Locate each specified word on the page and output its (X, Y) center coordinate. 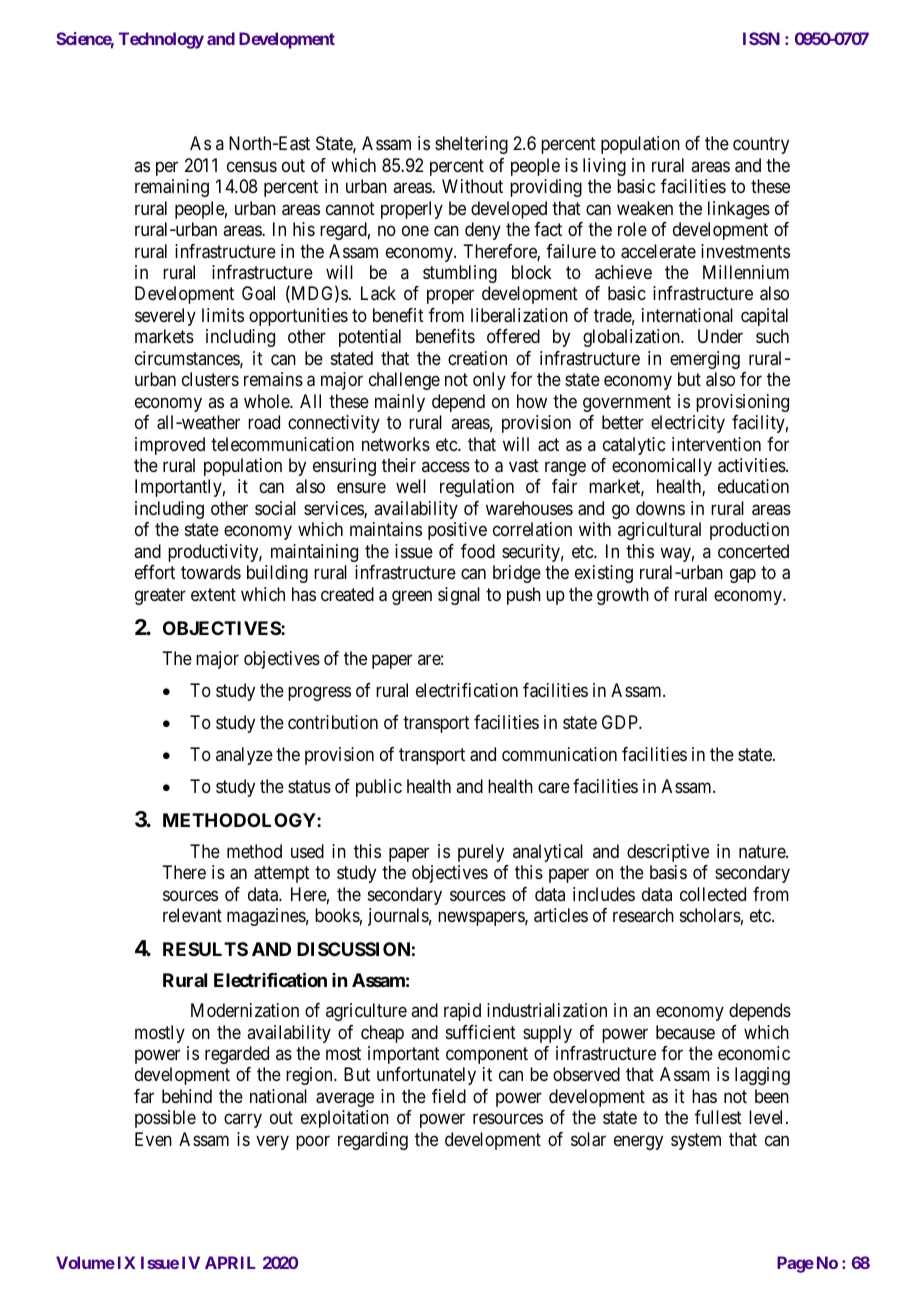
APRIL (230, 1262)
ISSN (761, 38)
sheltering (471, 145)
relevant (192, 915)
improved (170, 446)
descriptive (668, 853)
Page (795, 1264)
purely (481, 853)
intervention (716, 444)
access (446, 466)
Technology (161, 40)
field (449, 1096)
